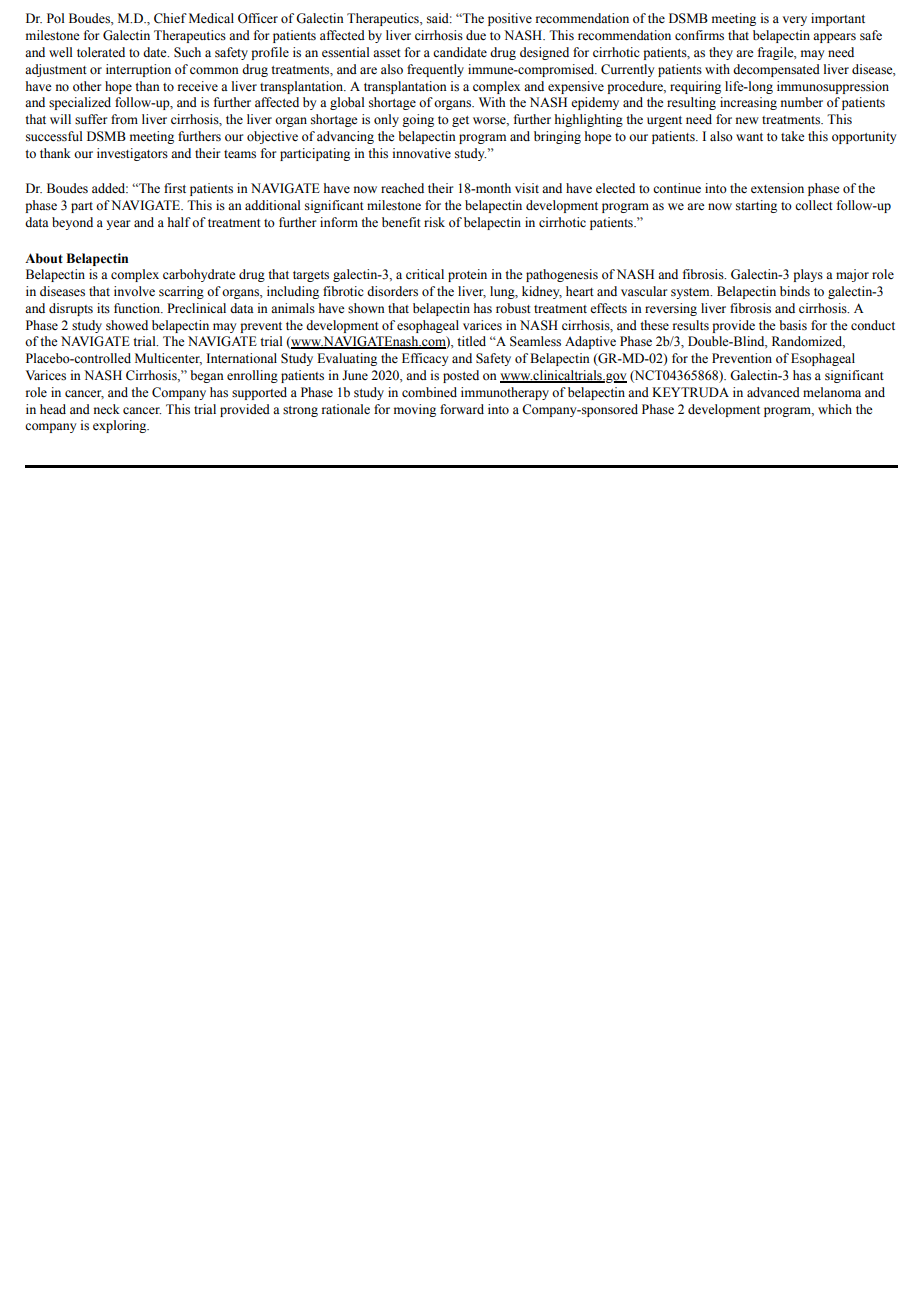  I want to click on due, so click(476, 35).
